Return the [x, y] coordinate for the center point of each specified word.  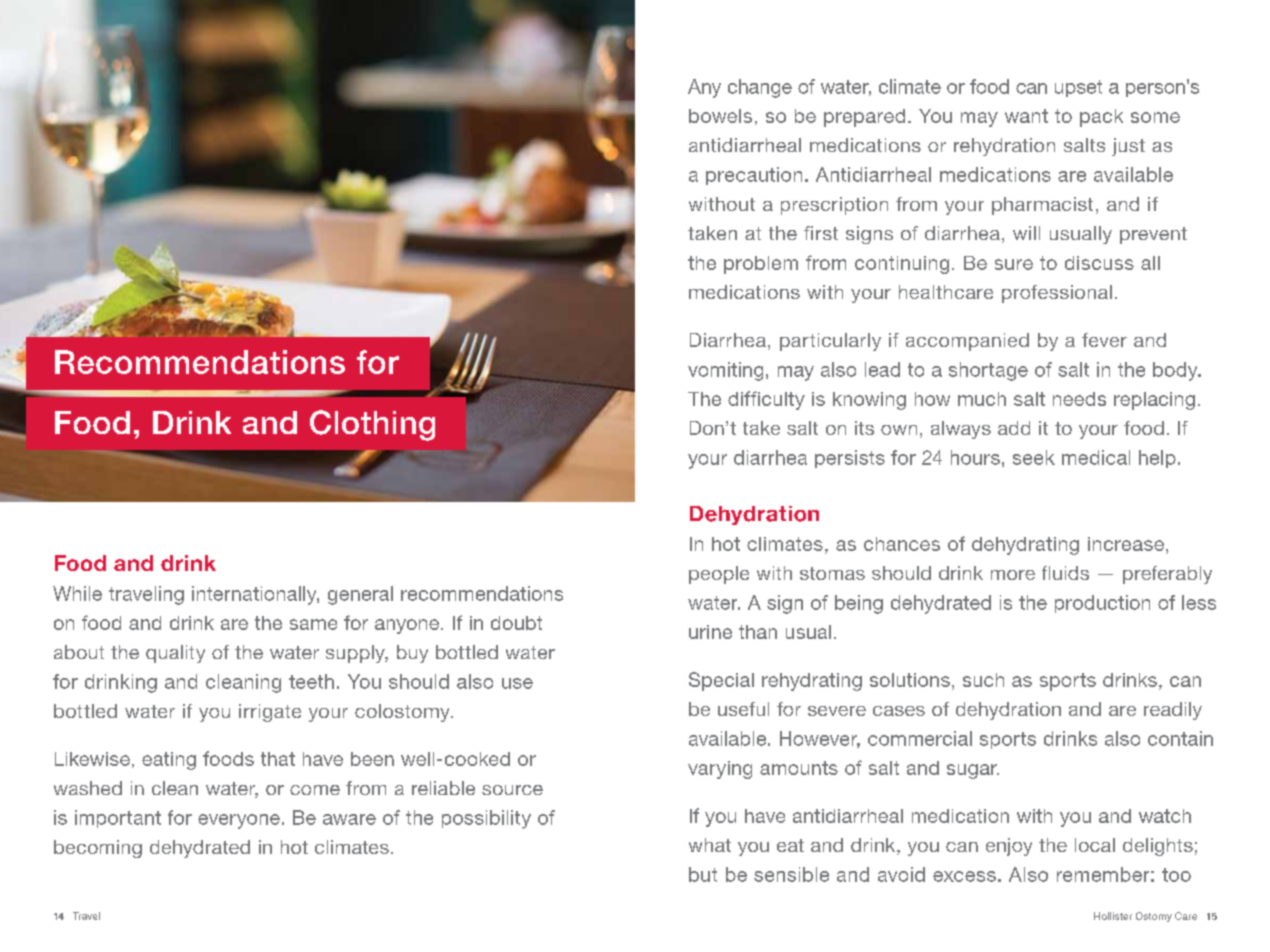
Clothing [372, 425]
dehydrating [1025, 546]
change [760, 88]
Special [721, 681]
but [703, 874]
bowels [720, 116]
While [77, 593]
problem [761, 265]
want [1026, 116]
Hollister [1113, 916]
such [983, 680]
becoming [98, 849]
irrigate [270, 713]
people [719, 575]
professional [1057, 294]
